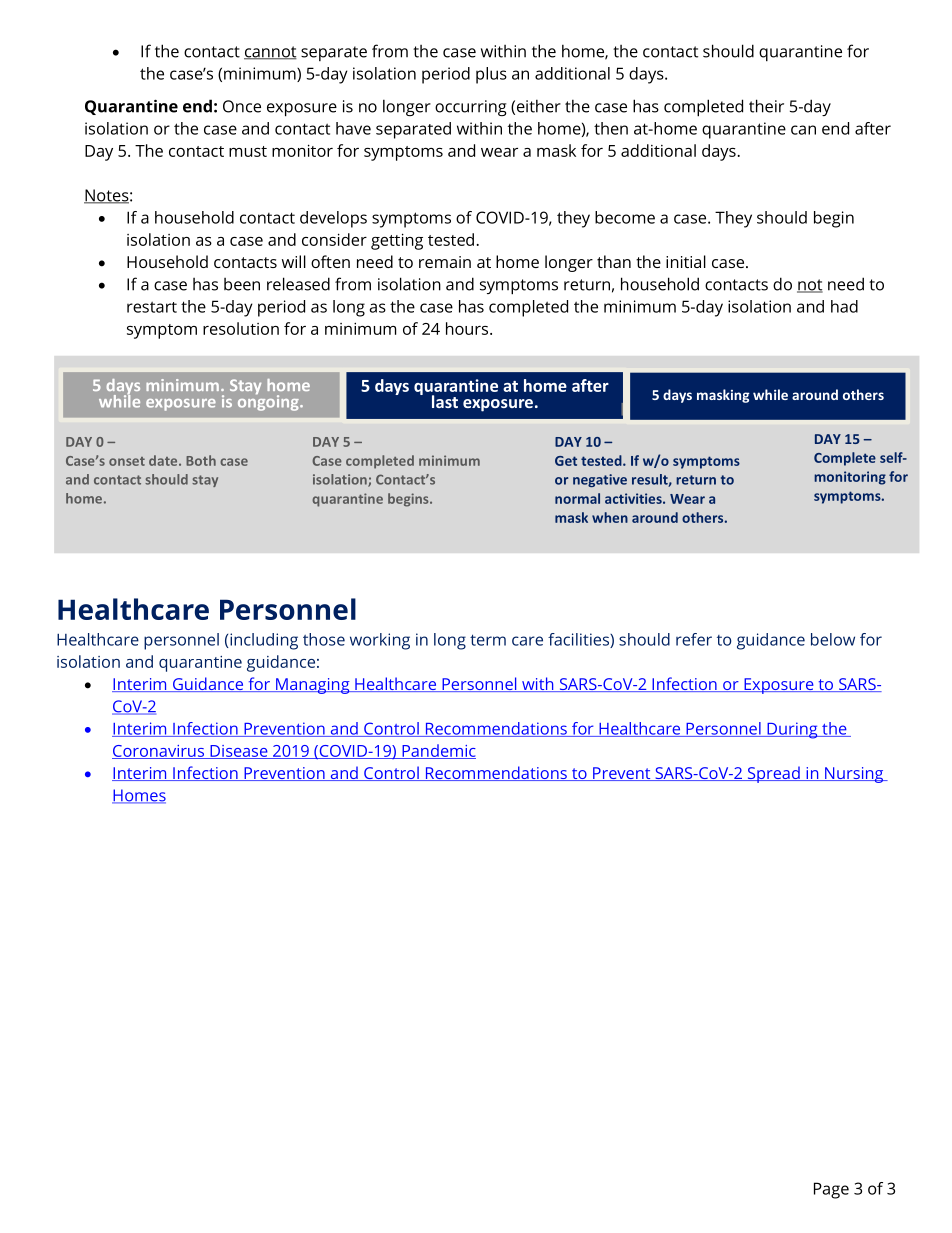 Image resolution: width=952 pixels, height=1233 pixels. Describe the element at coordinates (438, 751) in the image. I see `Pandemic` at that location.
